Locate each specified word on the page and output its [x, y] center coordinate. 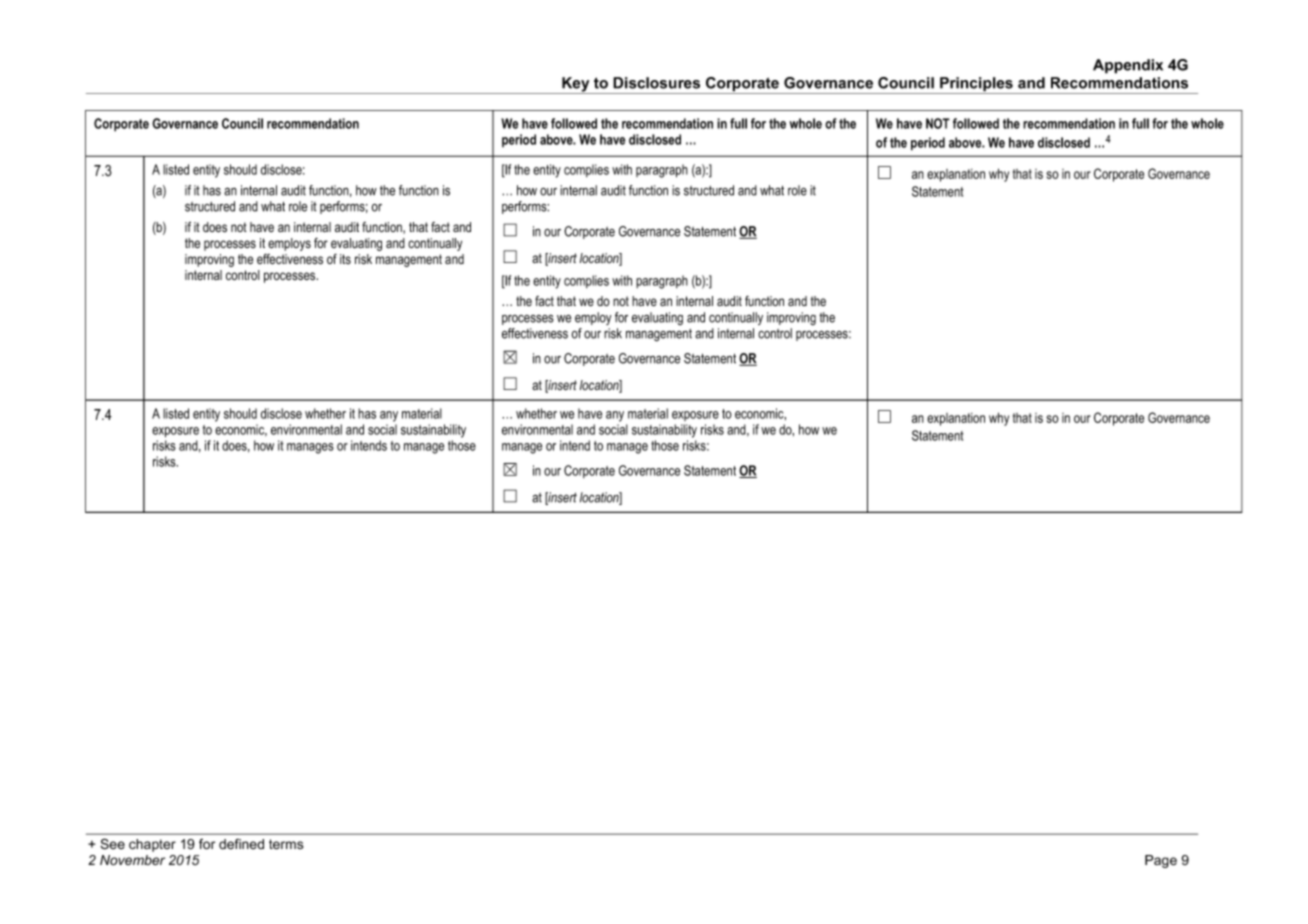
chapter [152, 845]
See [112, 844]
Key [576, 85]
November [132, 860]
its [345, 259]
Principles [976, 85]
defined [241, 844]
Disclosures [656, 83]
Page [1161, 861]
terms [286, 844]
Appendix [1128, 66]
